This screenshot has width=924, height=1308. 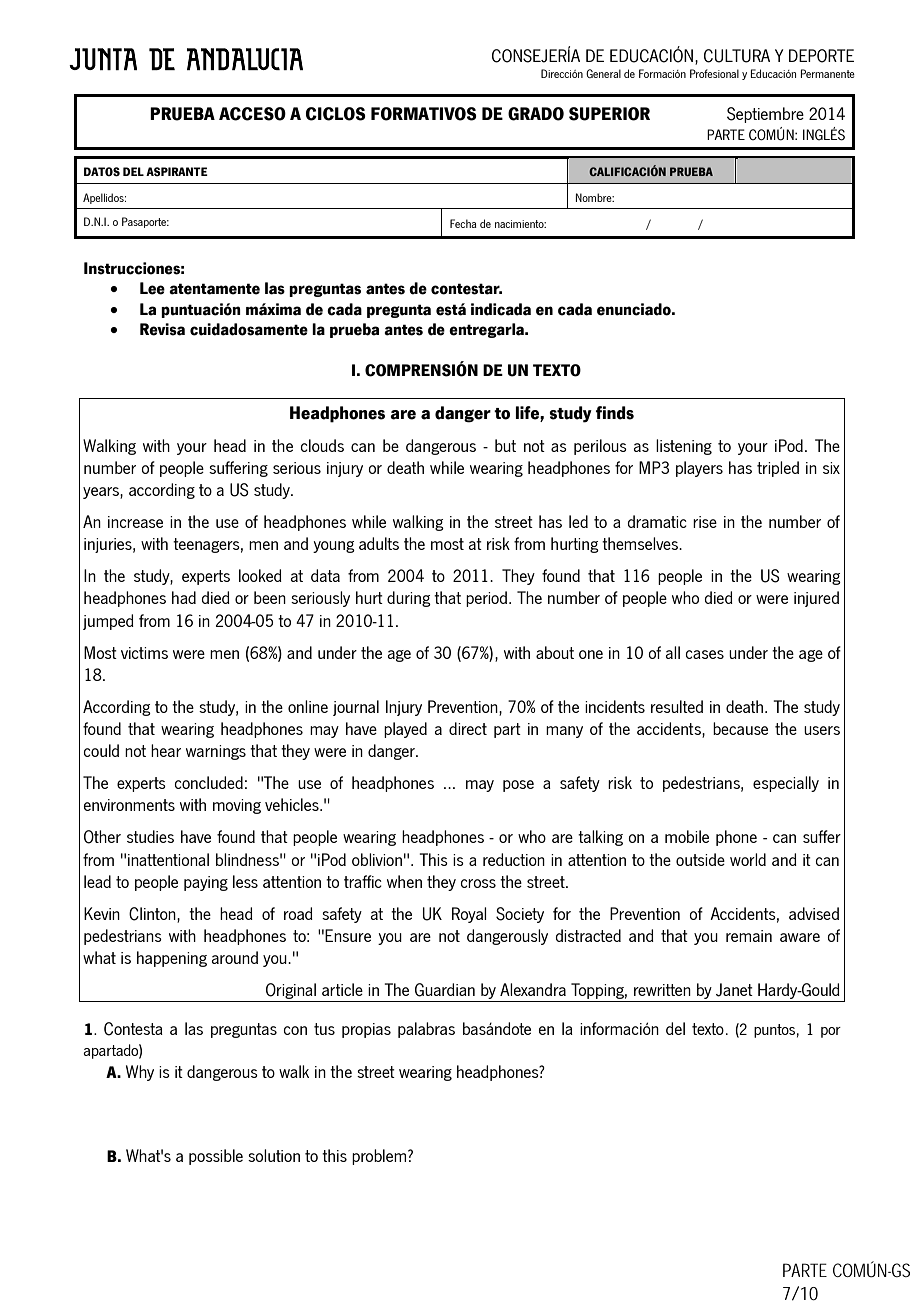 What do you see at coordinates (184, 597) in the screenshot?
I see `had` at bounding box center [184, 597].
